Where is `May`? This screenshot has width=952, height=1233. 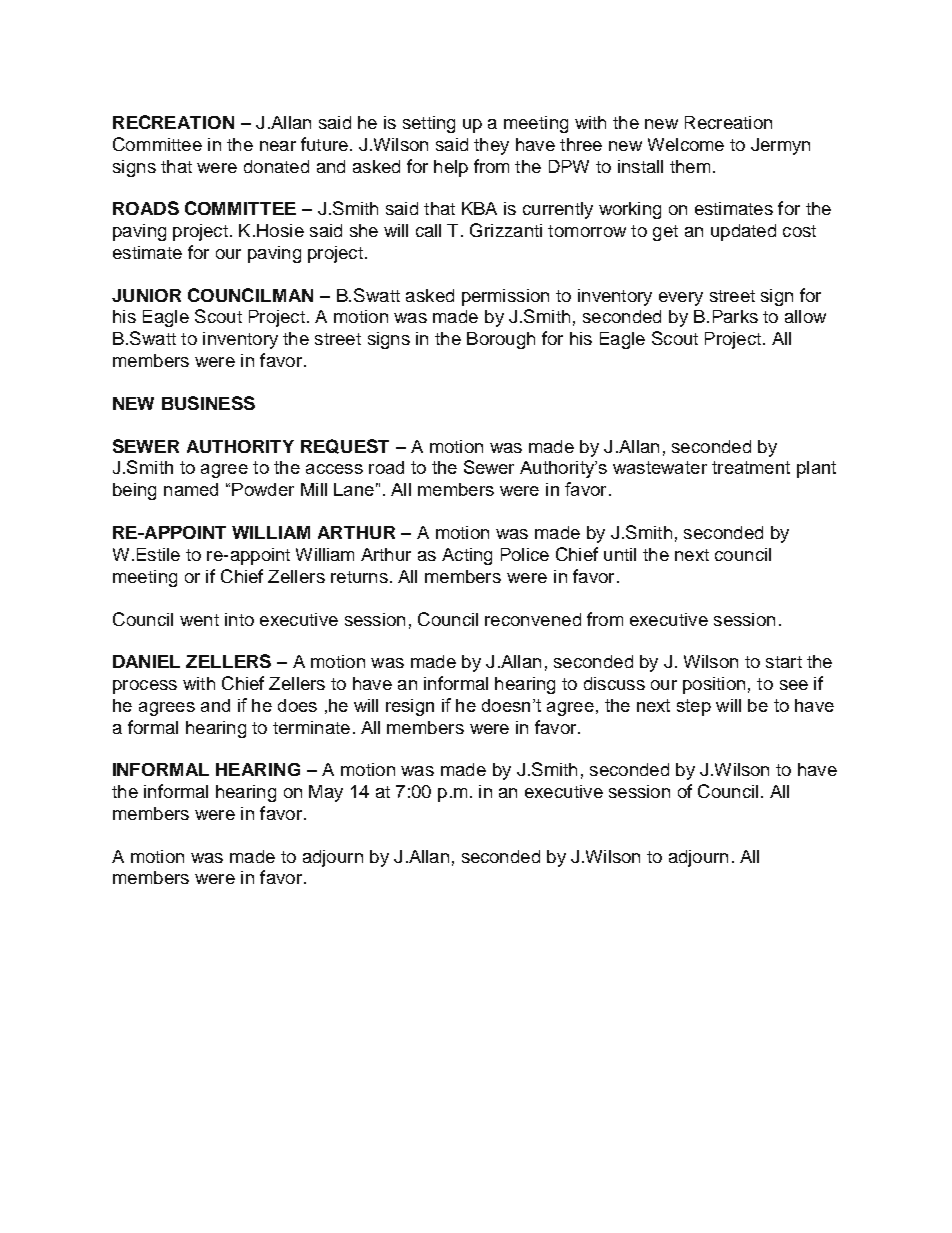 May is located at coordinates (326, 793).
